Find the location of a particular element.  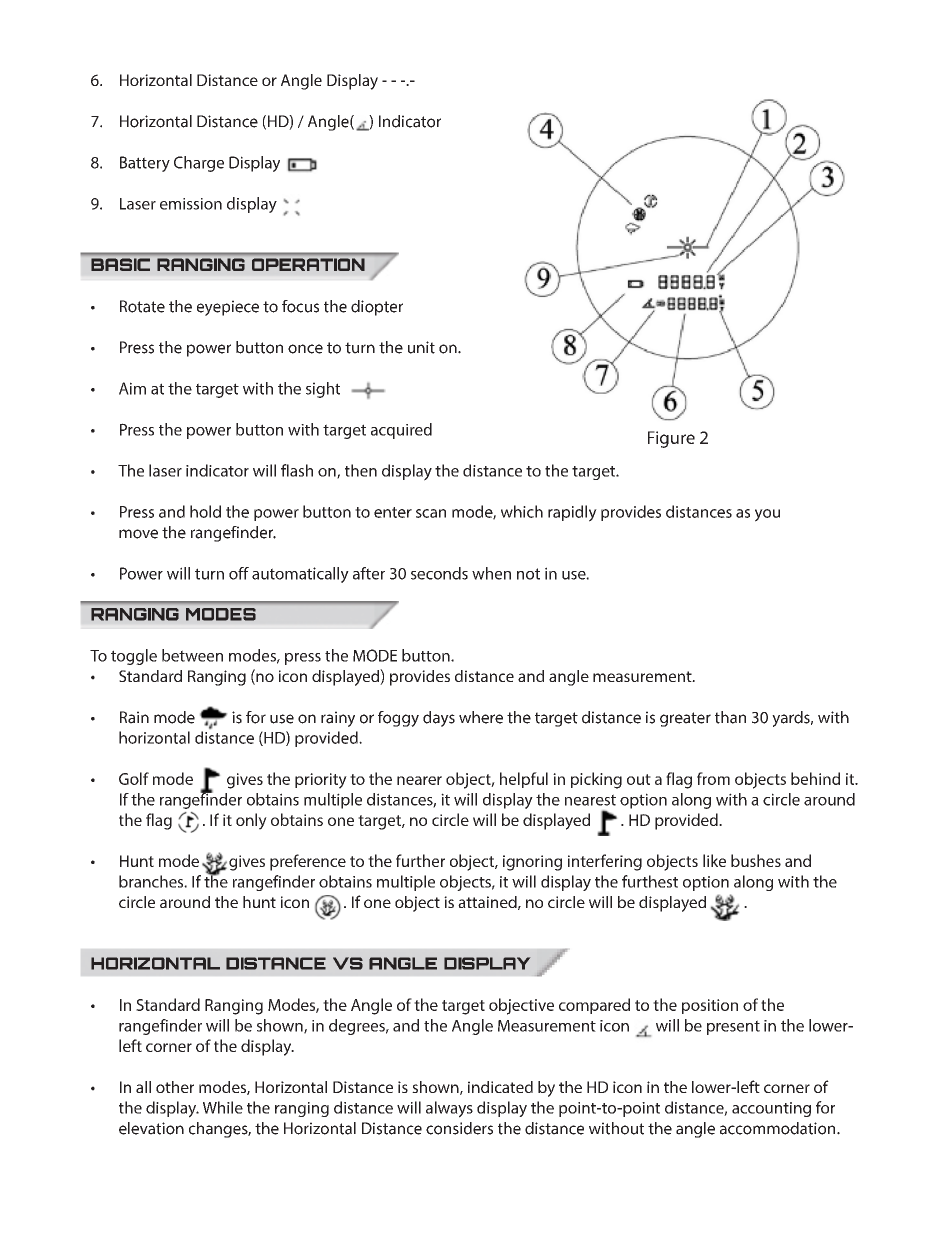

accounting is located at coordinates (771, 1109).
